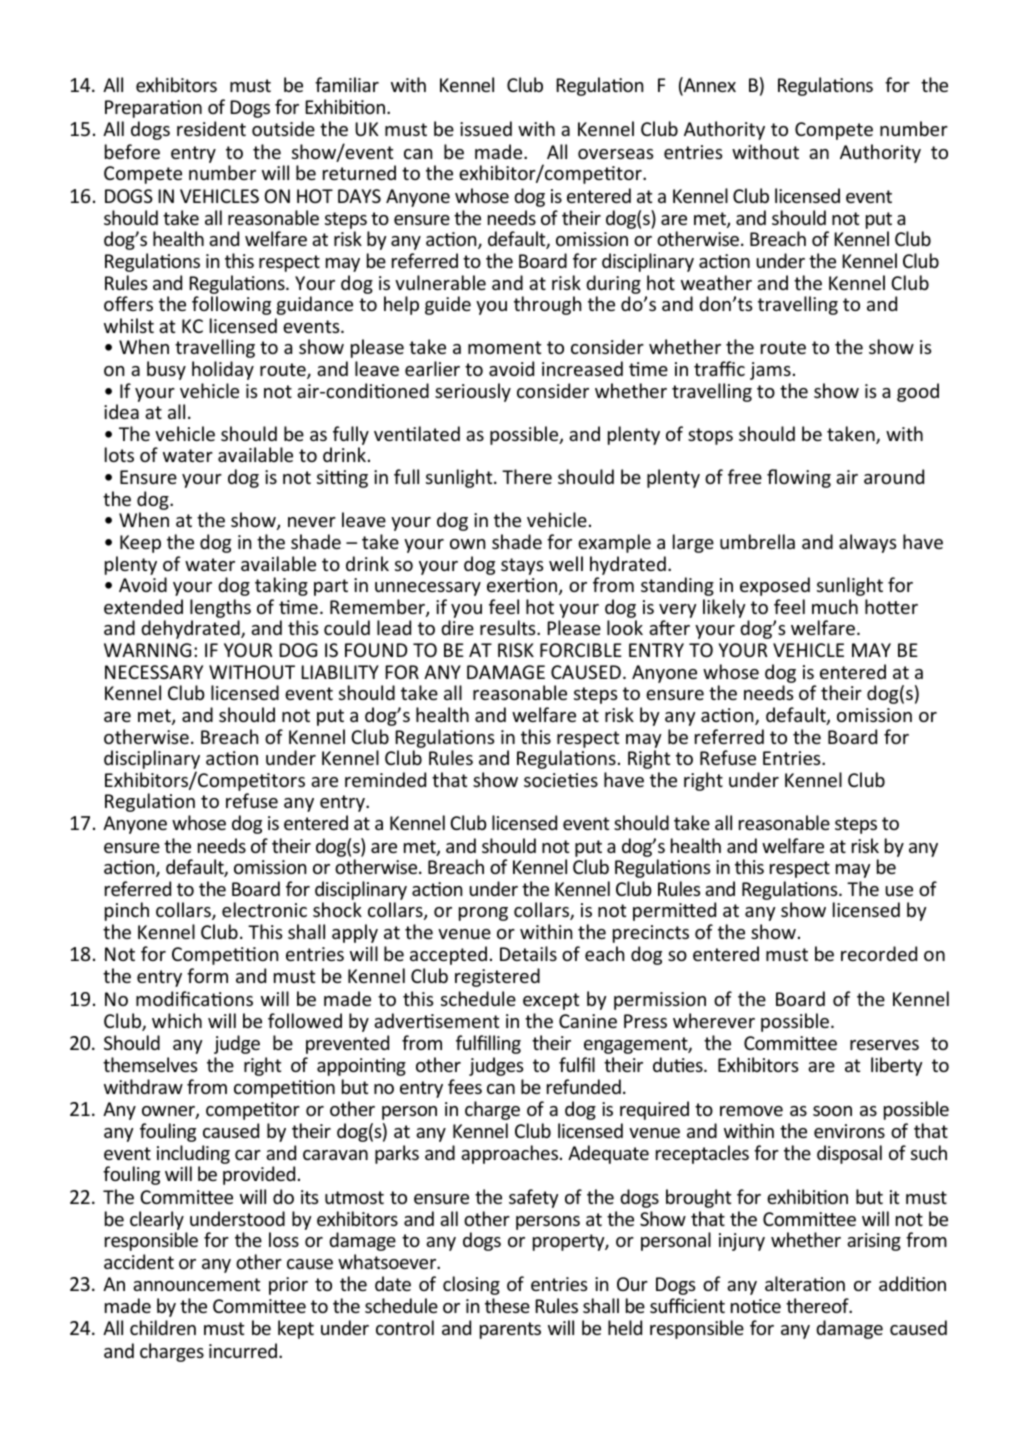 This image has width=1019, height=1446. I want to click on recorded, so click(879, 953).
